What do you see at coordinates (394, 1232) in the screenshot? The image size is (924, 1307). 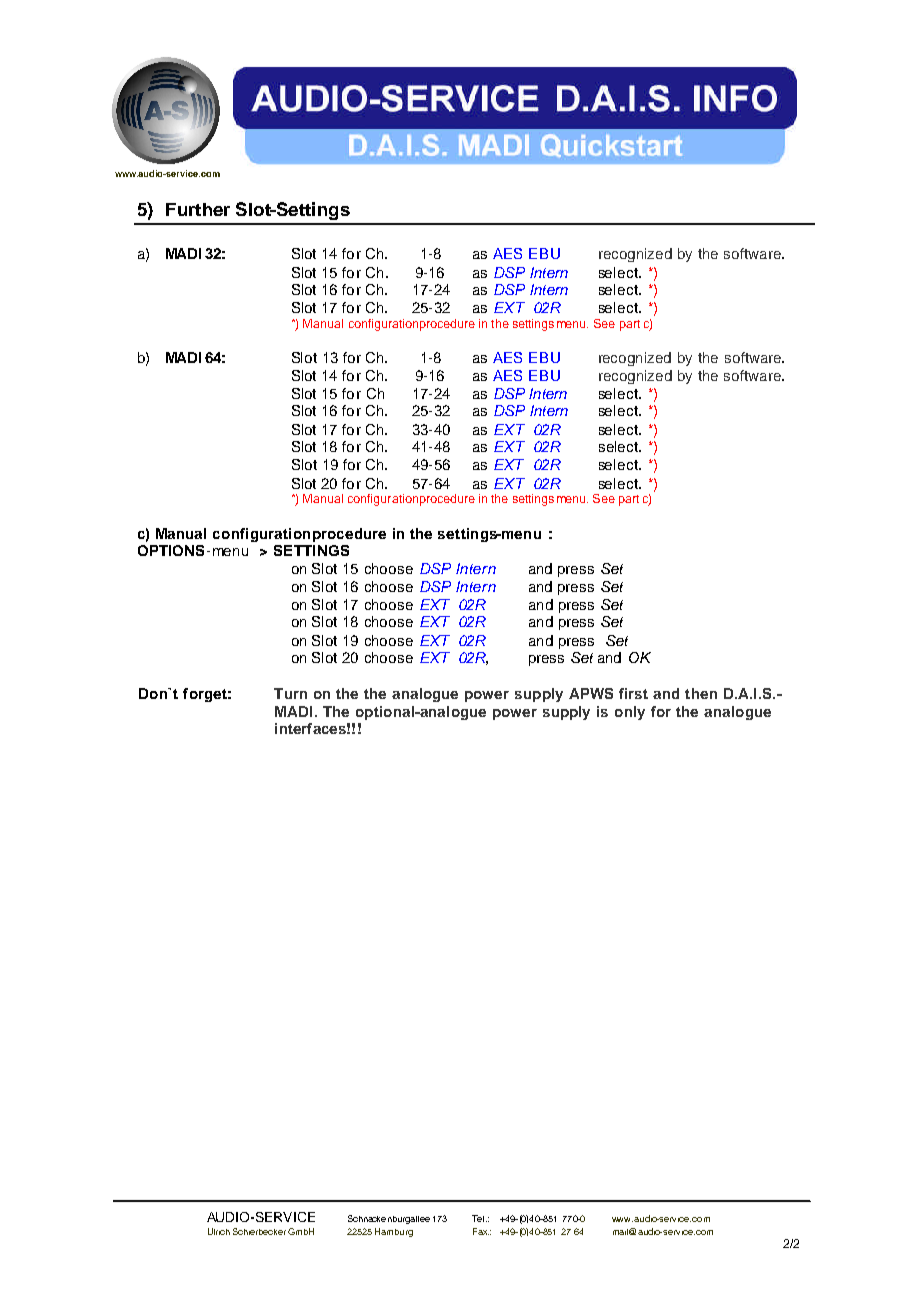 I see `Hamburg` at bounding box center [394, 1232].
